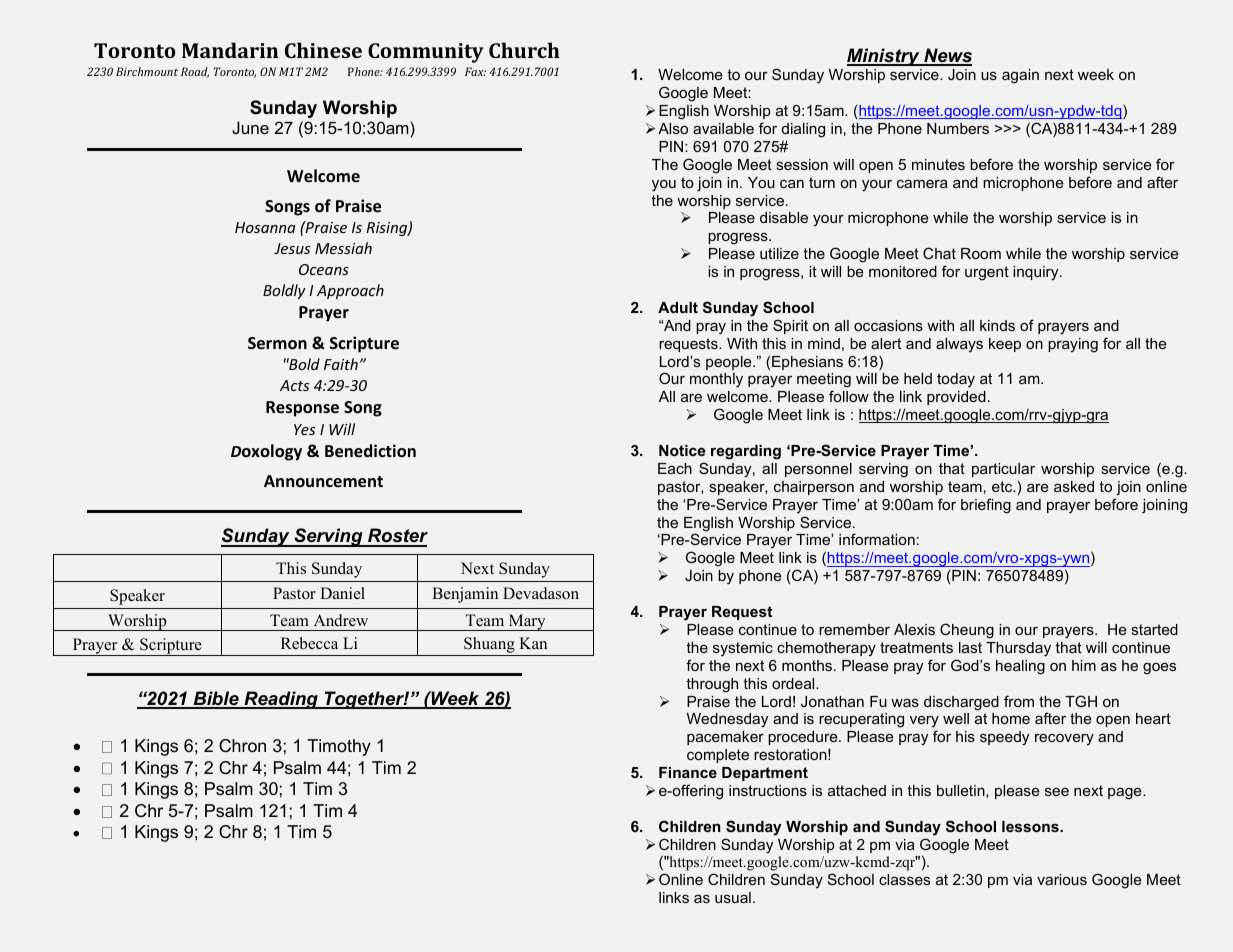 The height and width of the document is (952, 1233). What do you see at coordinates (712, 685) in the document?
I see `through` at bounding box center [712, 685].
